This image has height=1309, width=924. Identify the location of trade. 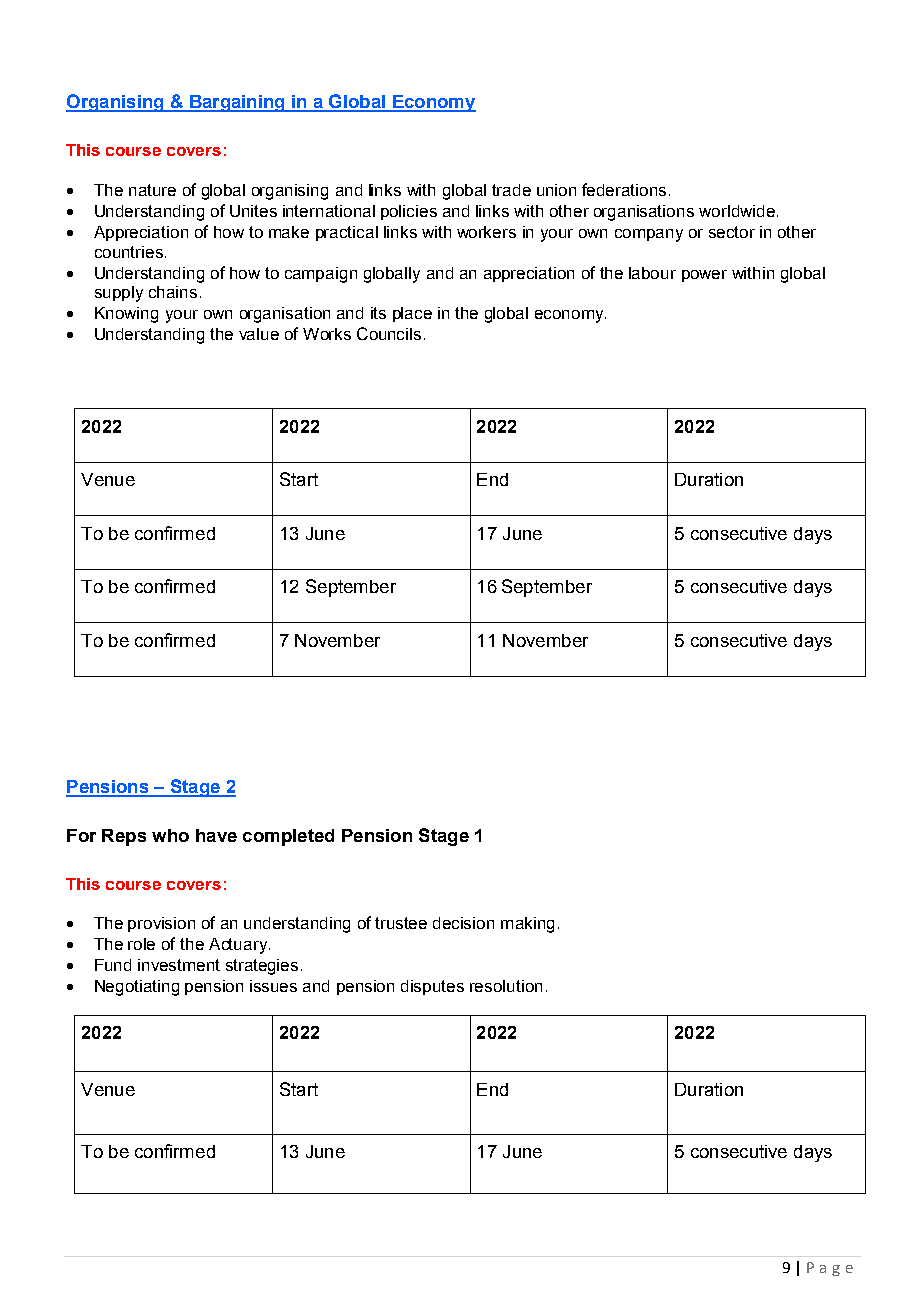
(511, 190).
